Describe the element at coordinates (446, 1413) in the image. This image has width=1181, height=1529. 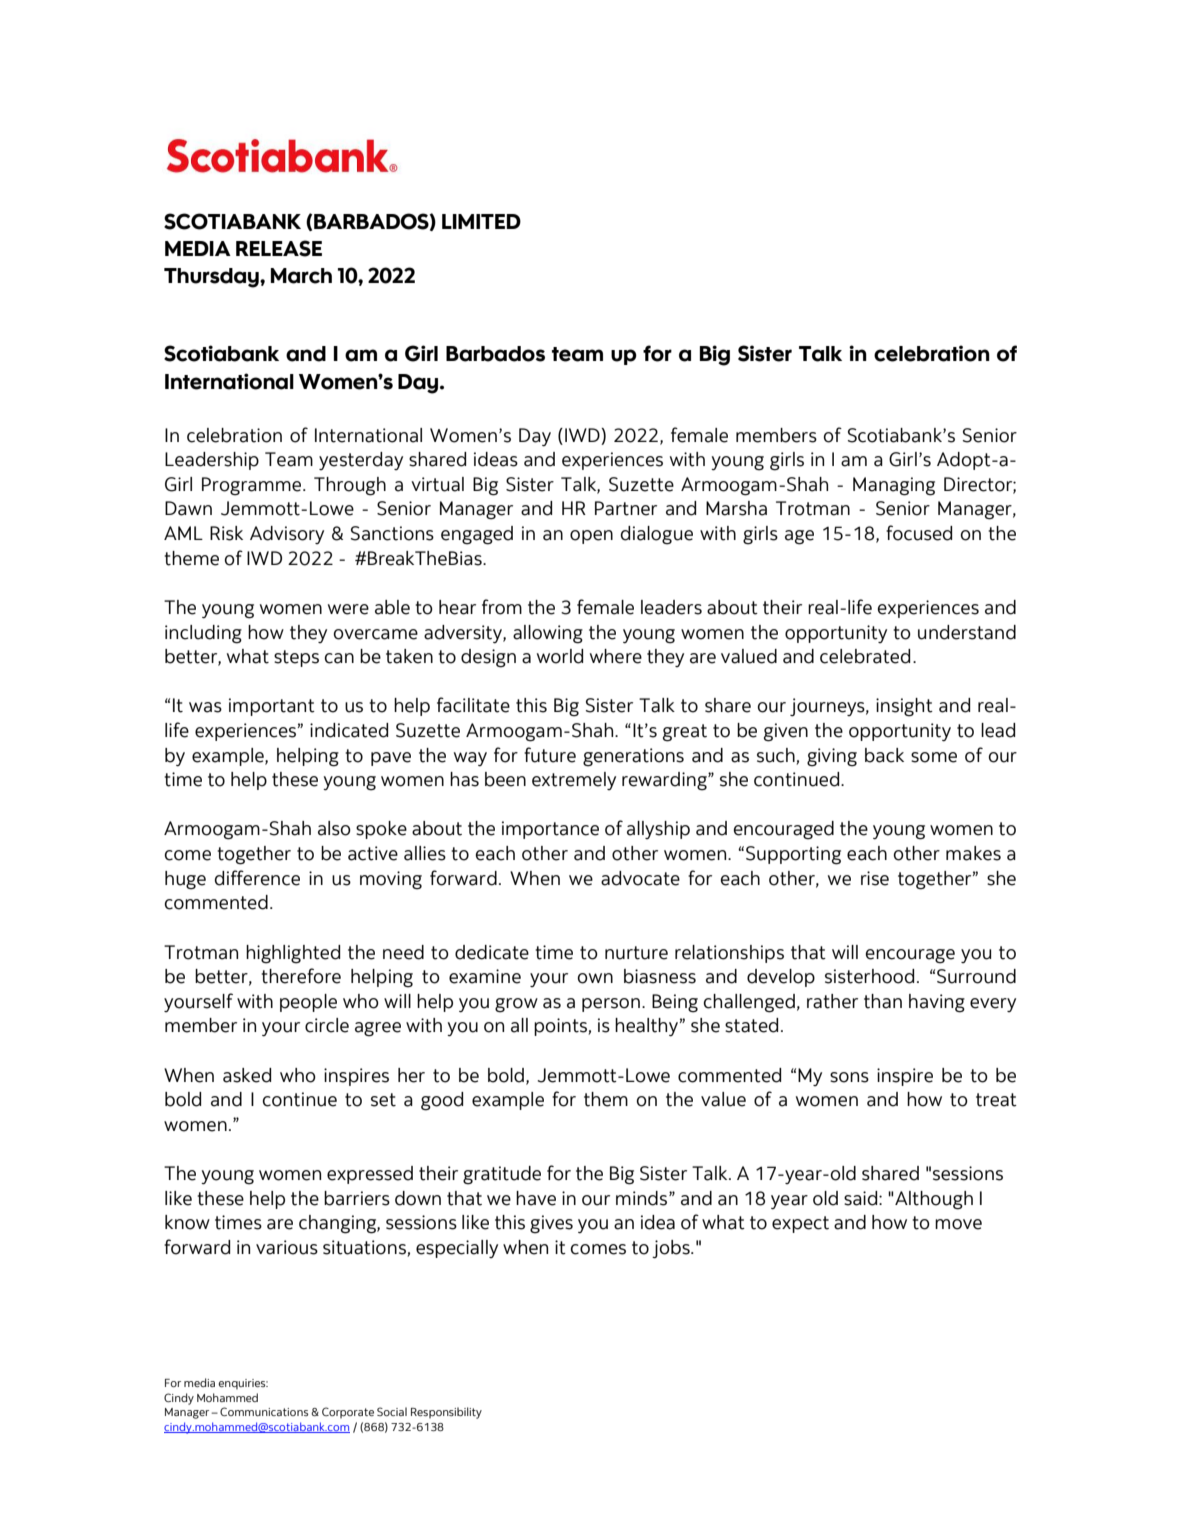
I see `Responsibility` at that location.
